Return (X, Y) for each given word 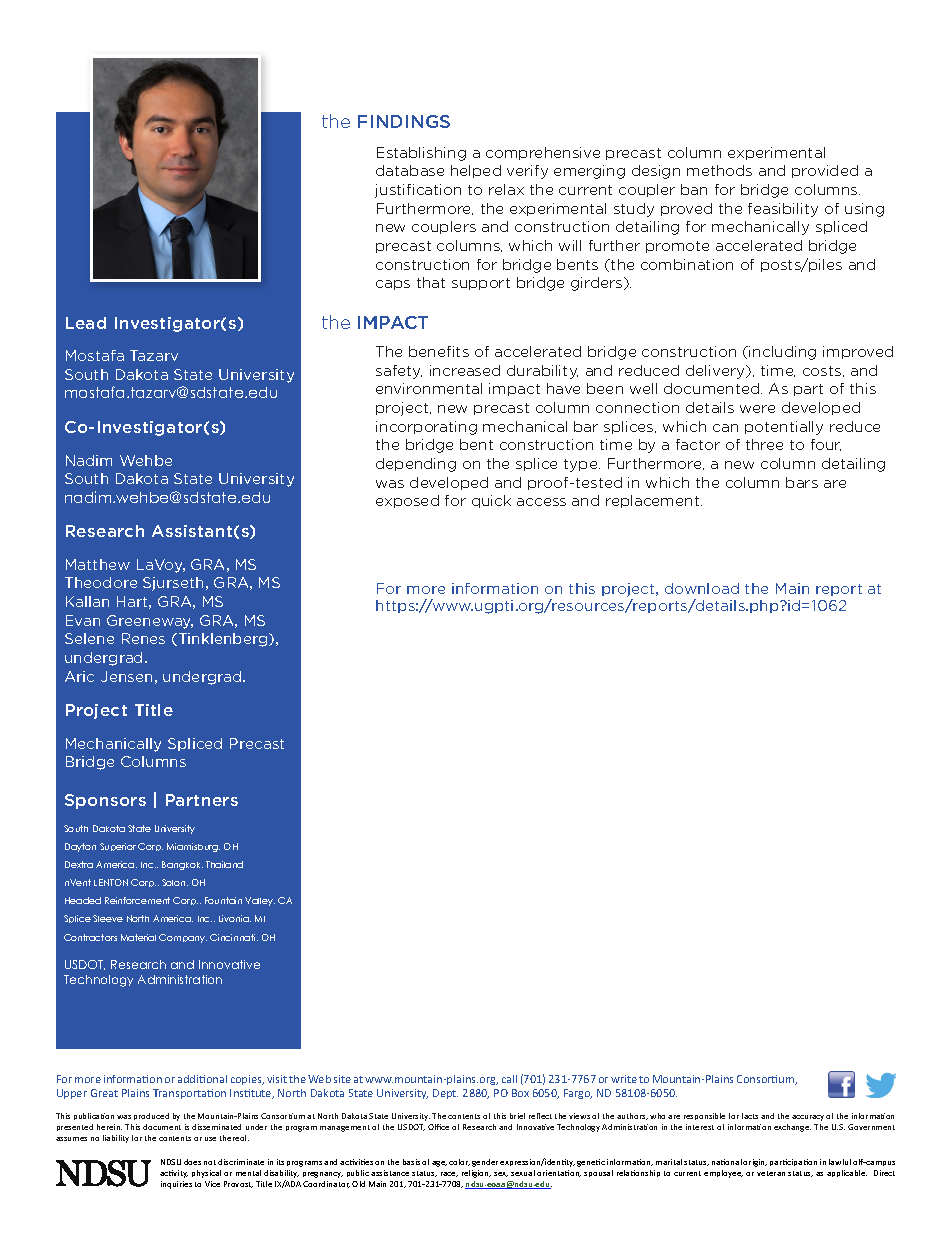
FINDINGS (404, 121)
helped (476, 171)
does (192, 1162)
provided (825, 171)
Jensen (126, 676)
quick (491, 501)
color (459, 1162)
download (702, 588)
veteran (771, 1173)
